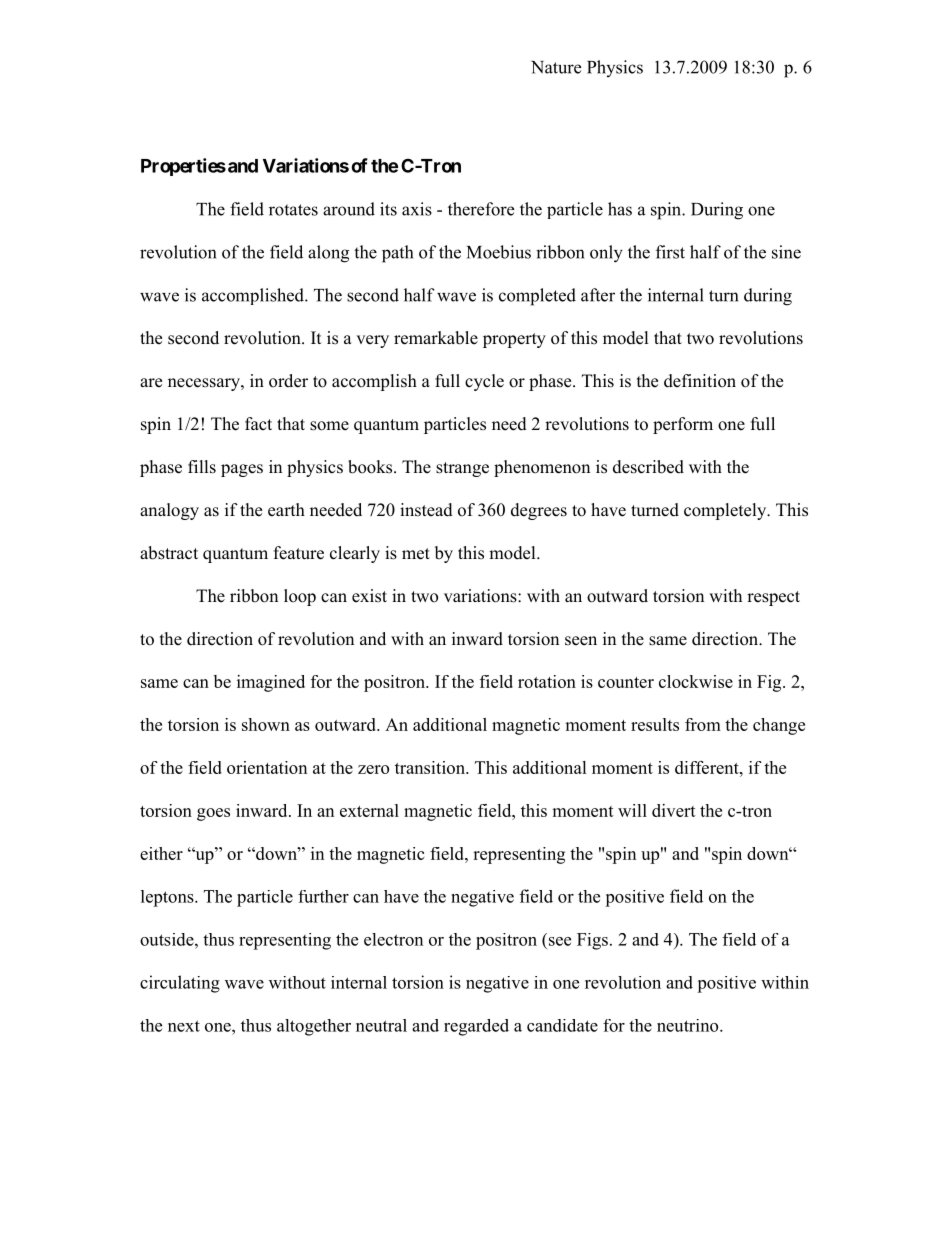  What do you see at coordinates (258, 424) in the document?
I see `fact` at bounding box center [258, 424].
